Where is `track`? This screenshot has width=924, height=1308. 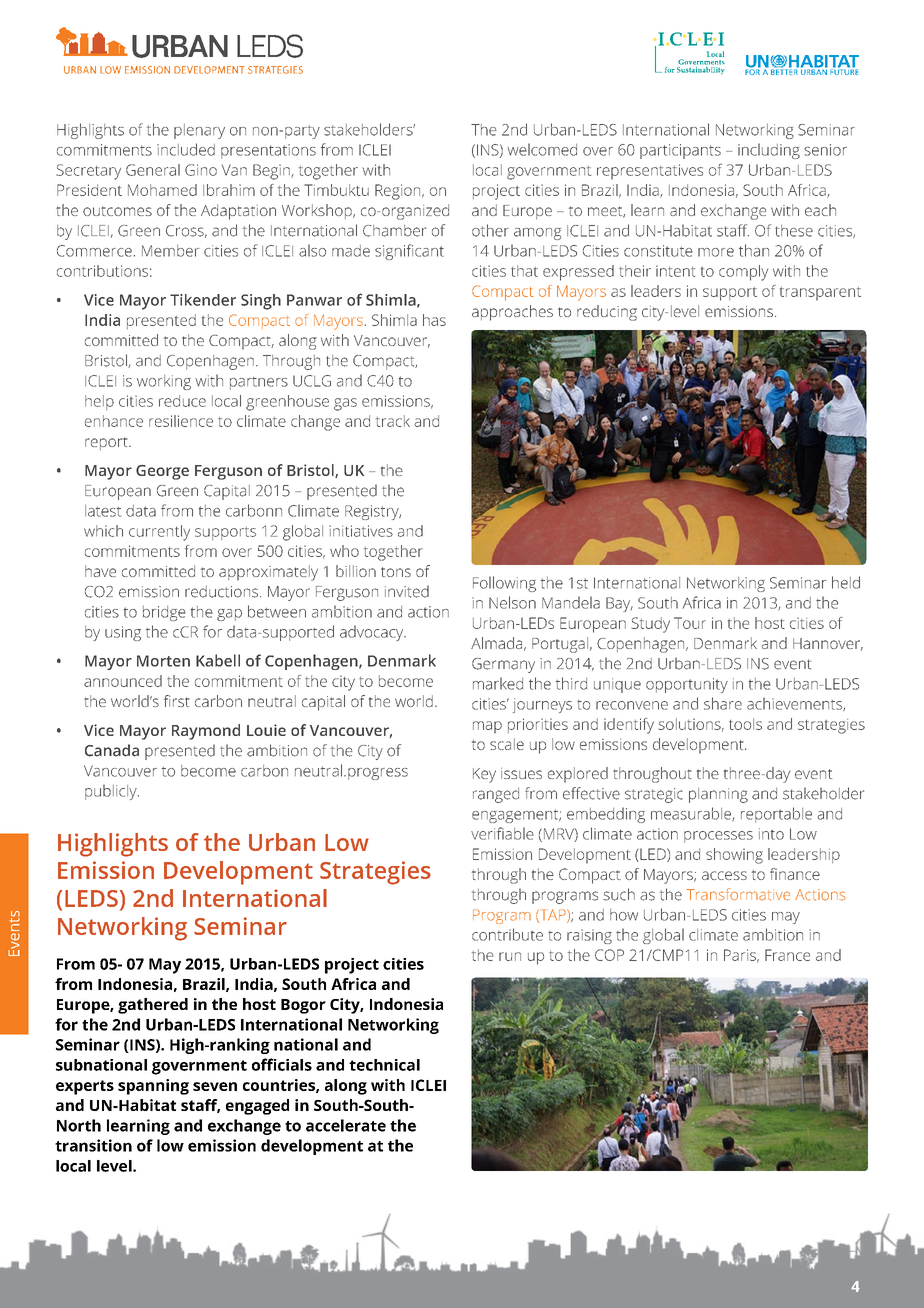
track is located at coordinates (393, 421).
